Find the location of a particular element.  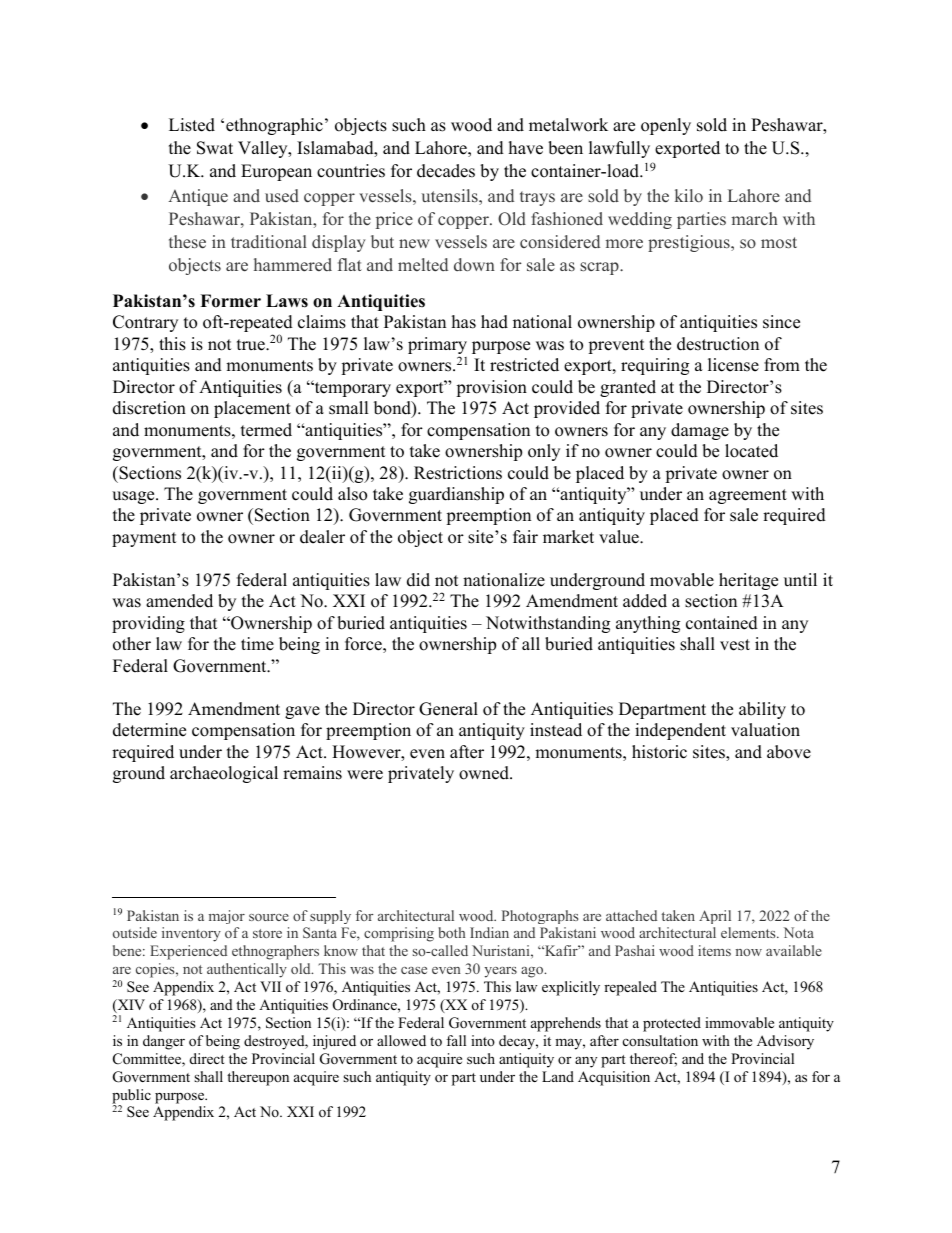

located is located at coordinates (751, 451).
